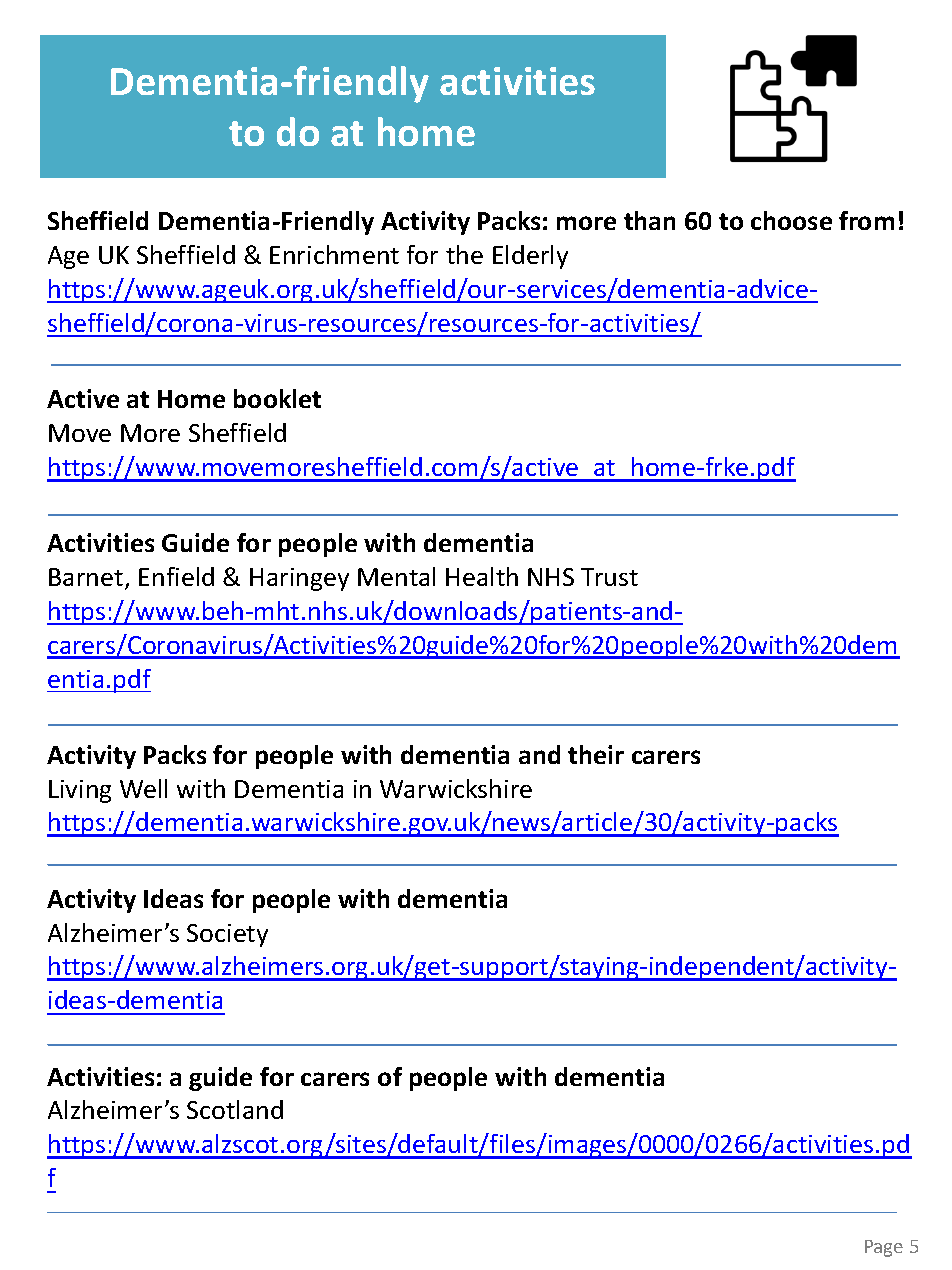 The image size is (952, 1270). Describe the element at coordinates (235, 1109) in the screenshot. I see `Scotland` at that location.
